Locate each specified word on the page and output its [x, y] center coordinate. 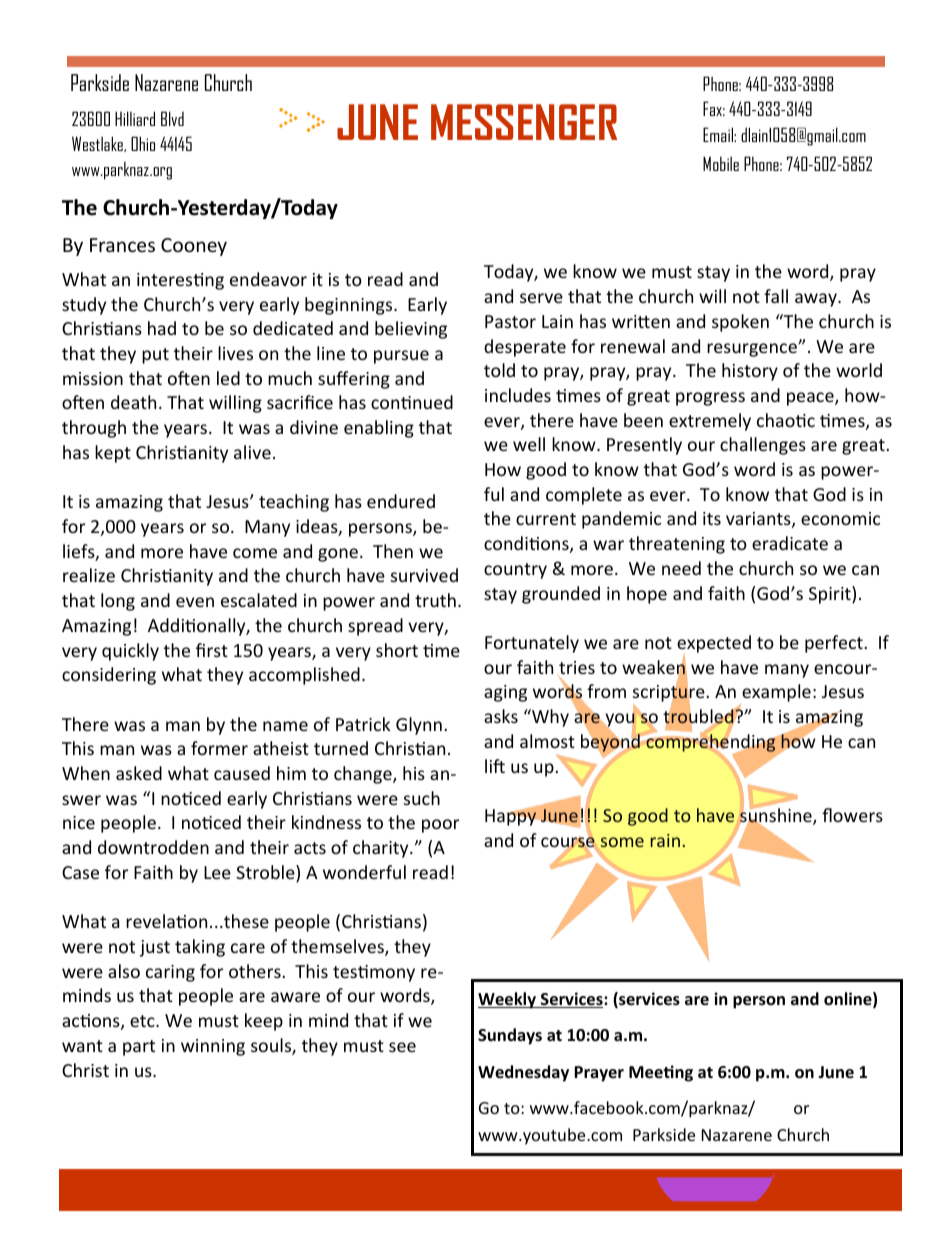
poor [440, 826]
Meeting [661, 1073]
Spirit [831, 595]
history [750, 372]
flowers [852, 815]
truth [435, 600]
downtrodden [153, 847]
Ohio [143, 143]
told [499, 370]
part [139, 1048]
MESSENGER [524, 122]
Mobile [721, 163]
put [155, 356]
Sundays [510, 1036]
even [195, 602]
